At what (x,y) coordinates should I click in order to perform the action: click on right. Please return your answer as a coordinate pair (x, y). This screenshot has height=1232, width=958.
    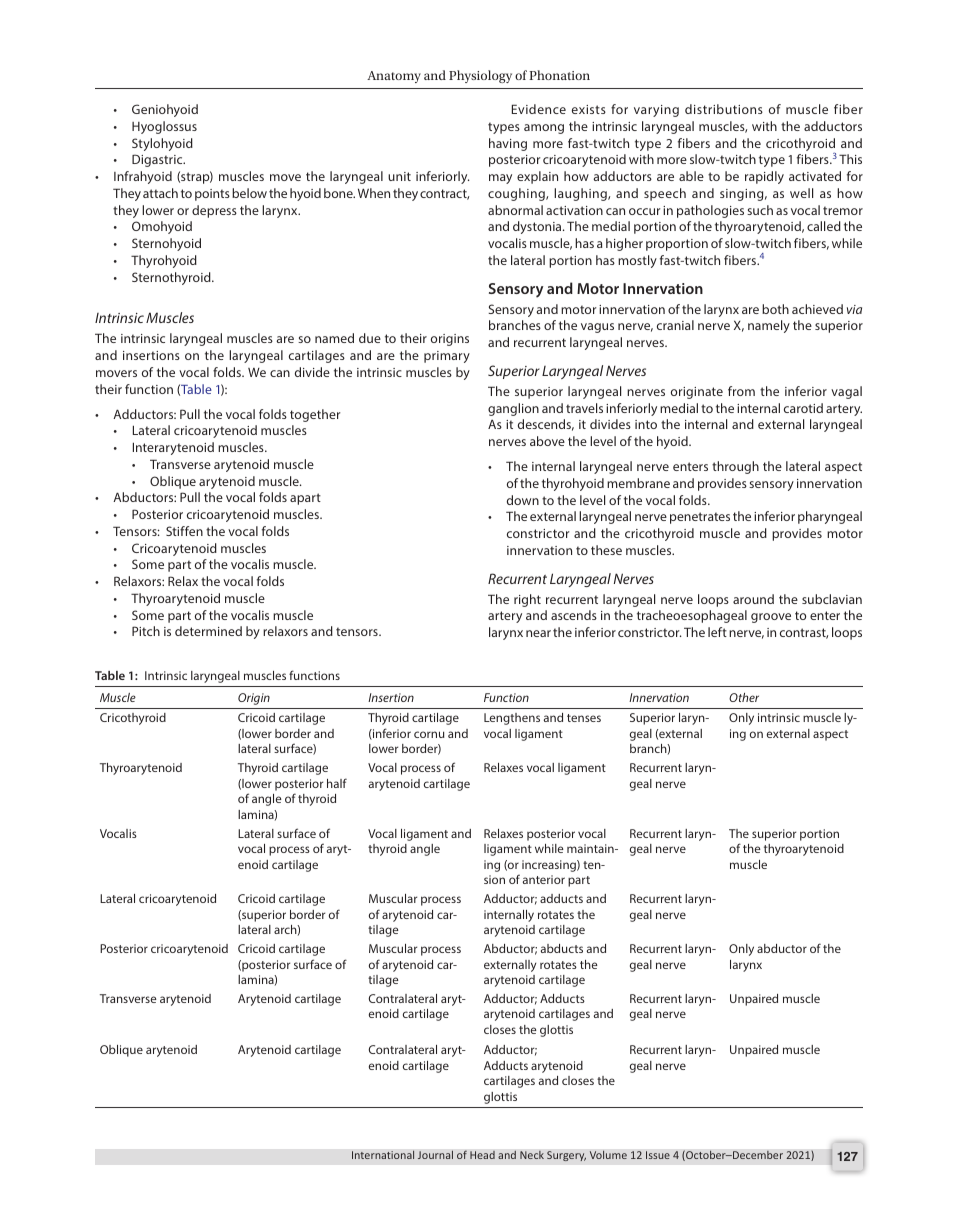
    Looking at the image, I should click on (527, 600).
